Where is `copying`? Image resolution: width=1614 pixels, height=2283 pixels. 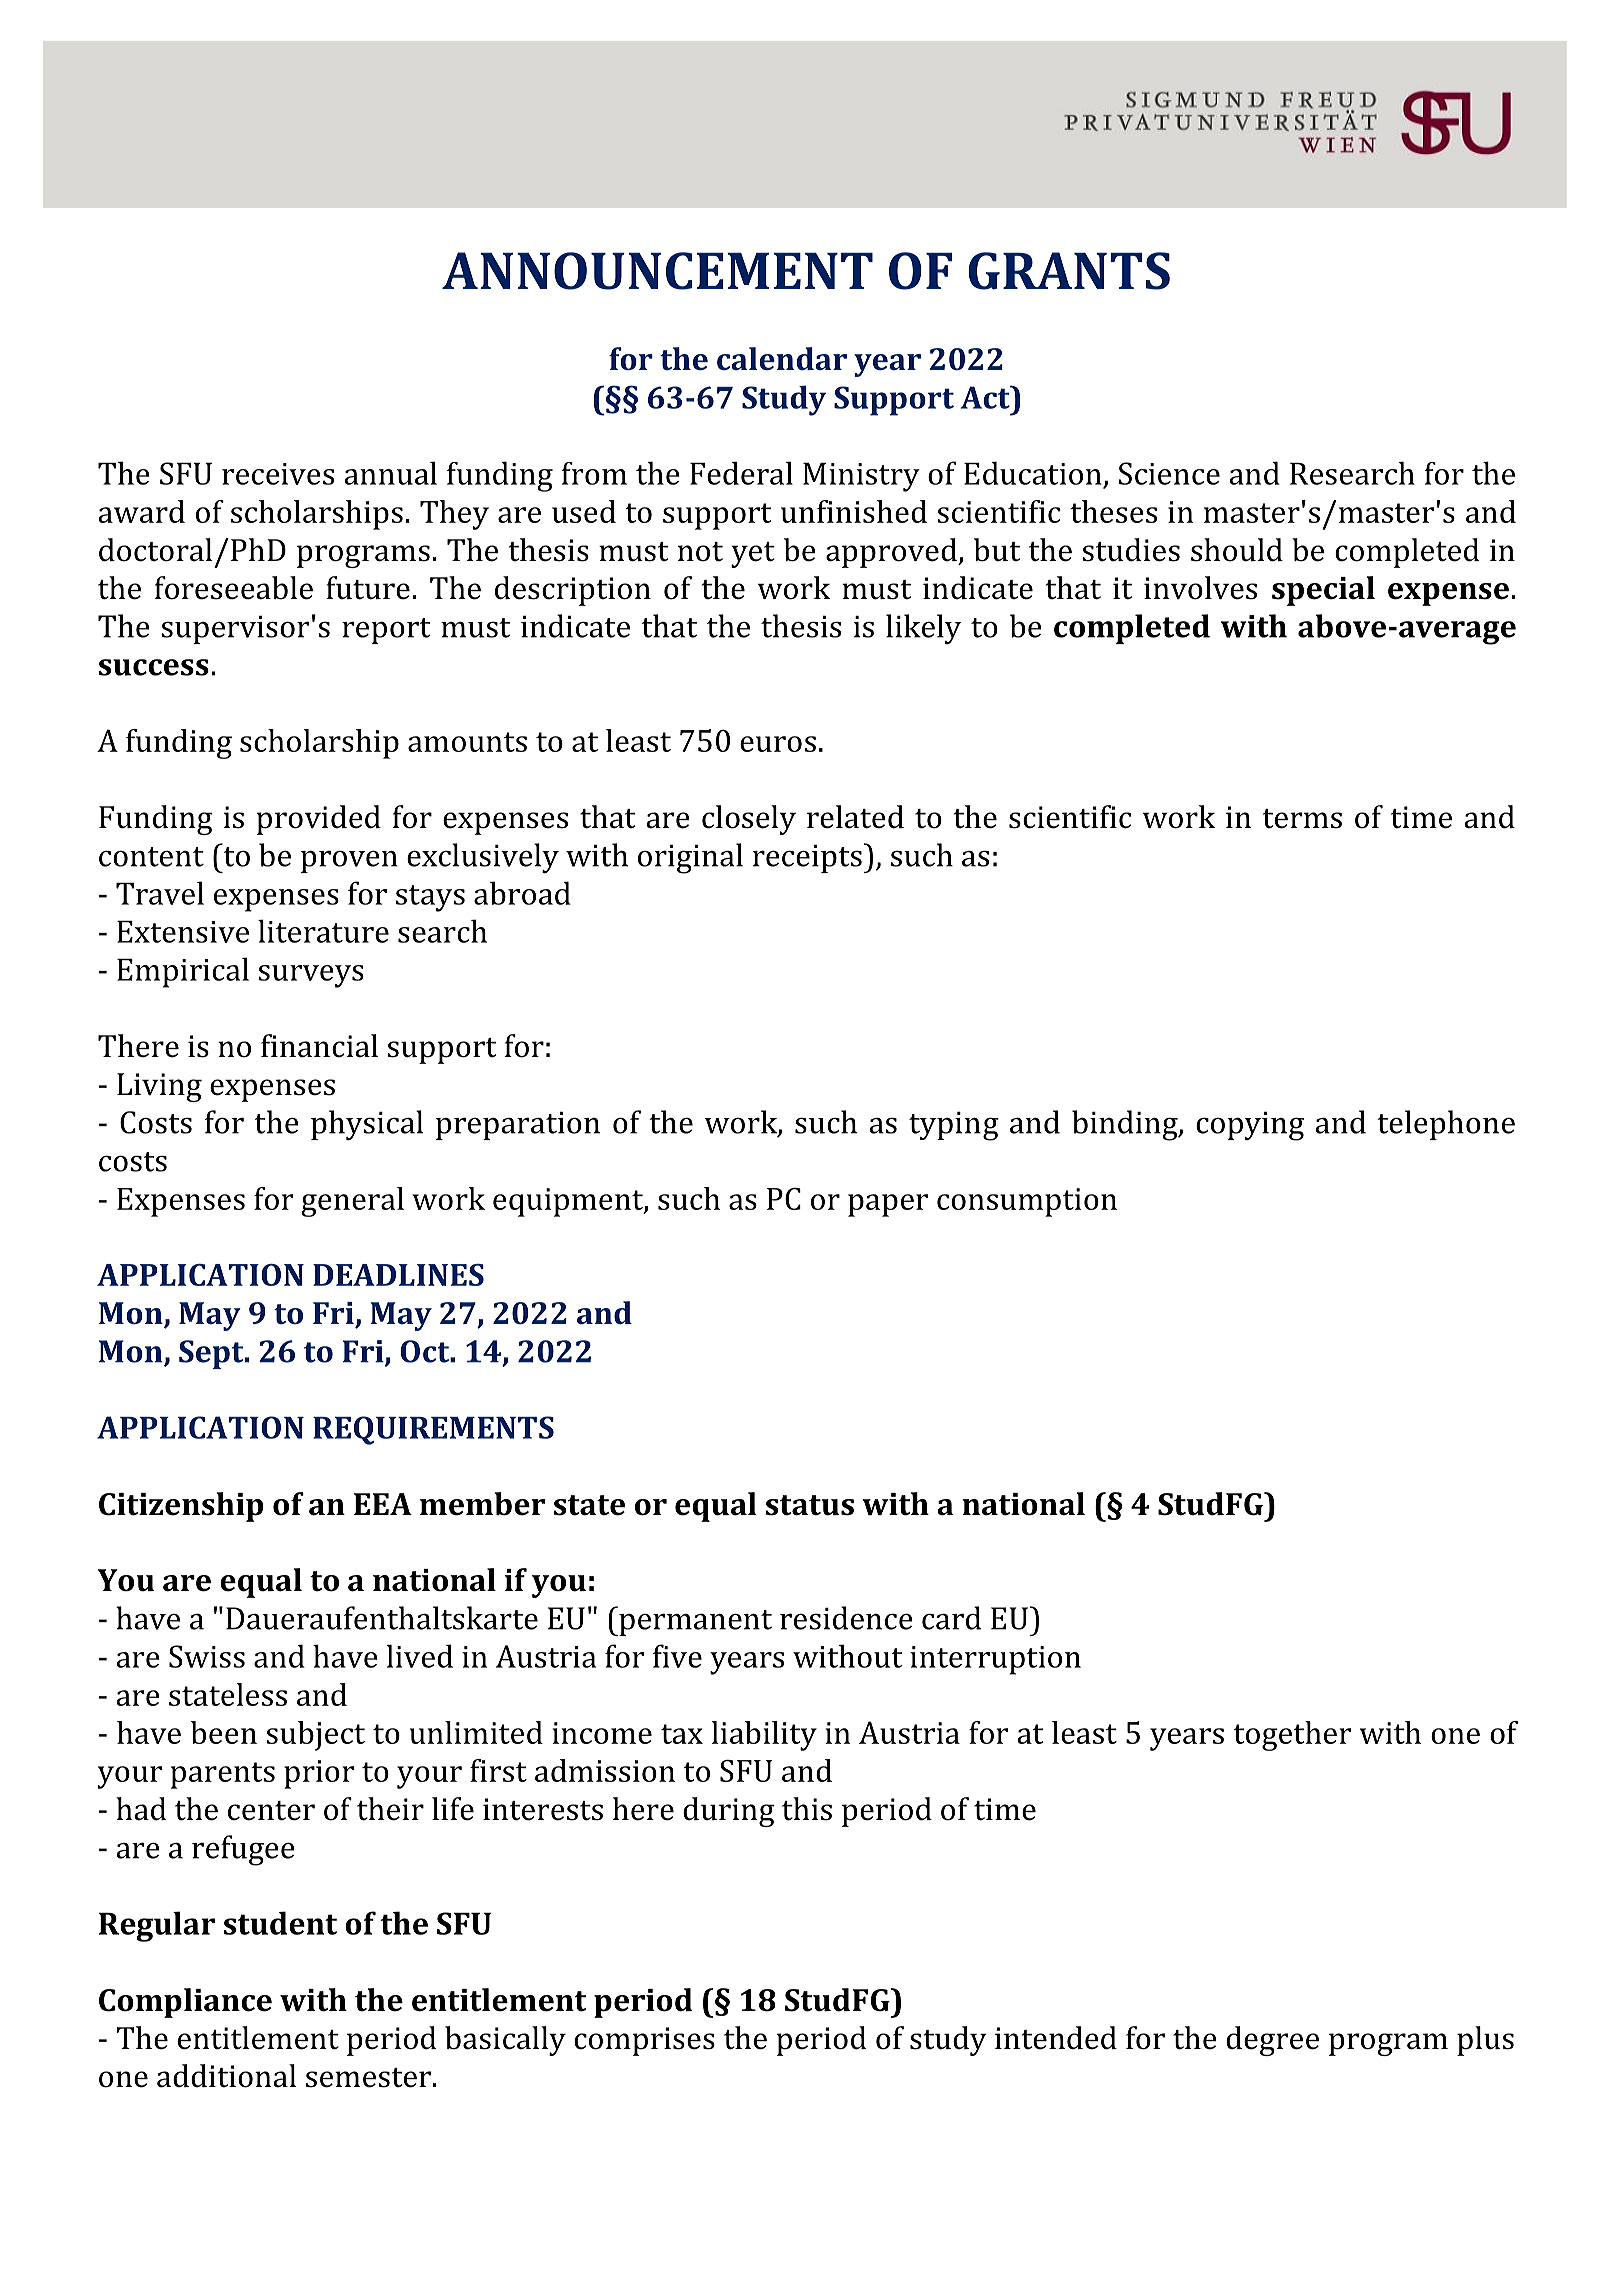
copying is located at coordinates (1250, 1126).
